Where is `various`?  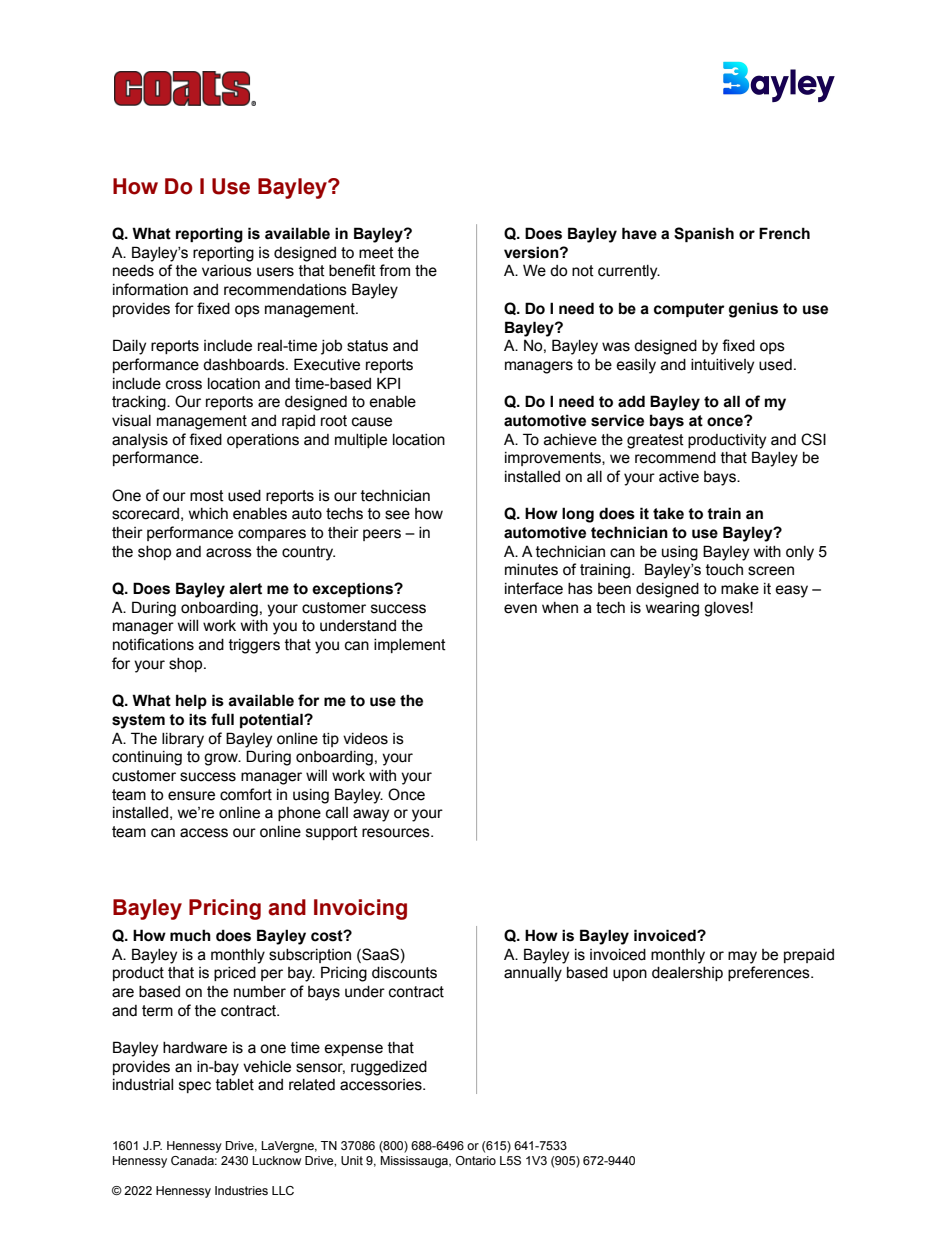
various is located at coordinates (227, 271).
